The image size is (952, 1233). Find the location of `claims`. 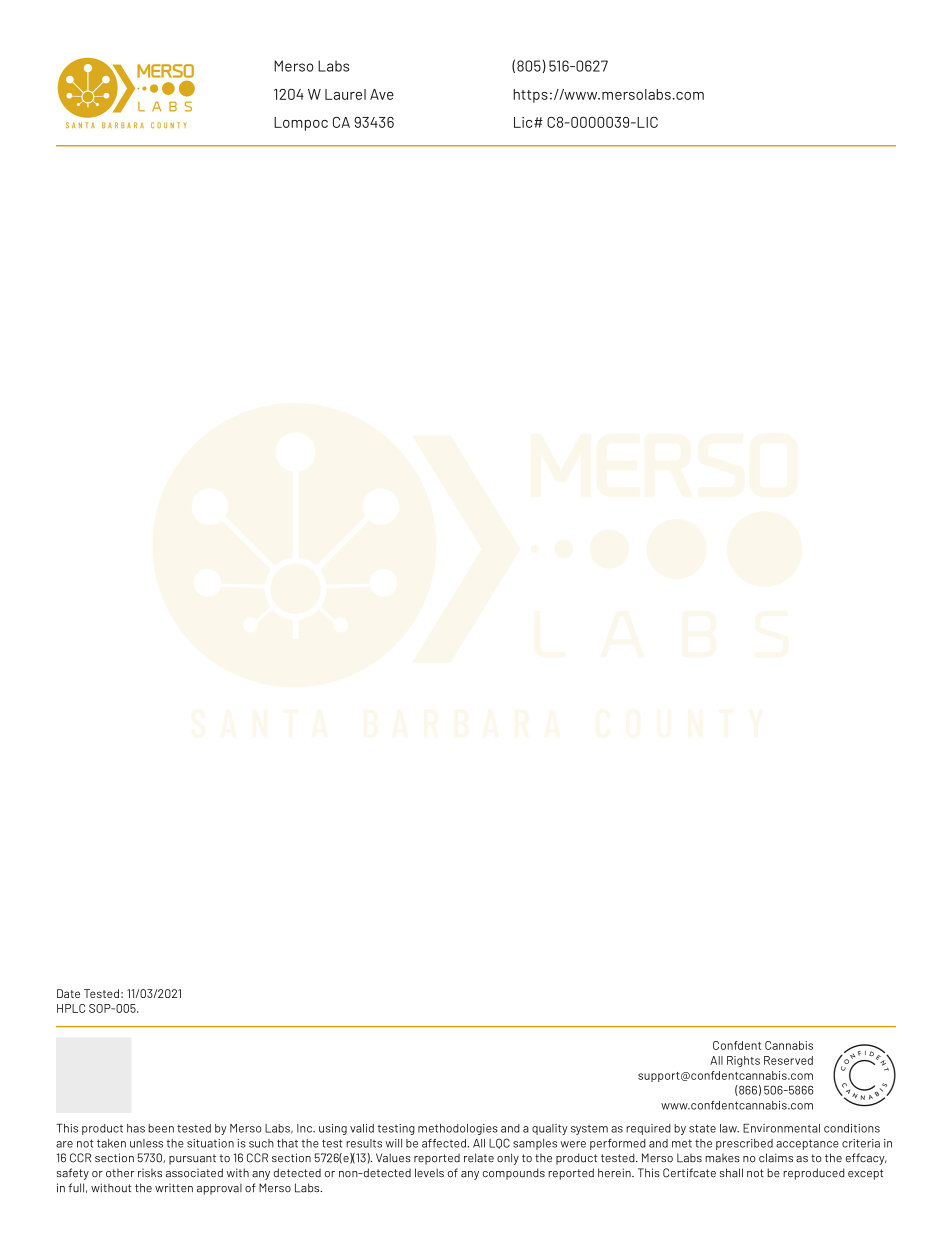

claims is located at coordinates (776, 1158).
